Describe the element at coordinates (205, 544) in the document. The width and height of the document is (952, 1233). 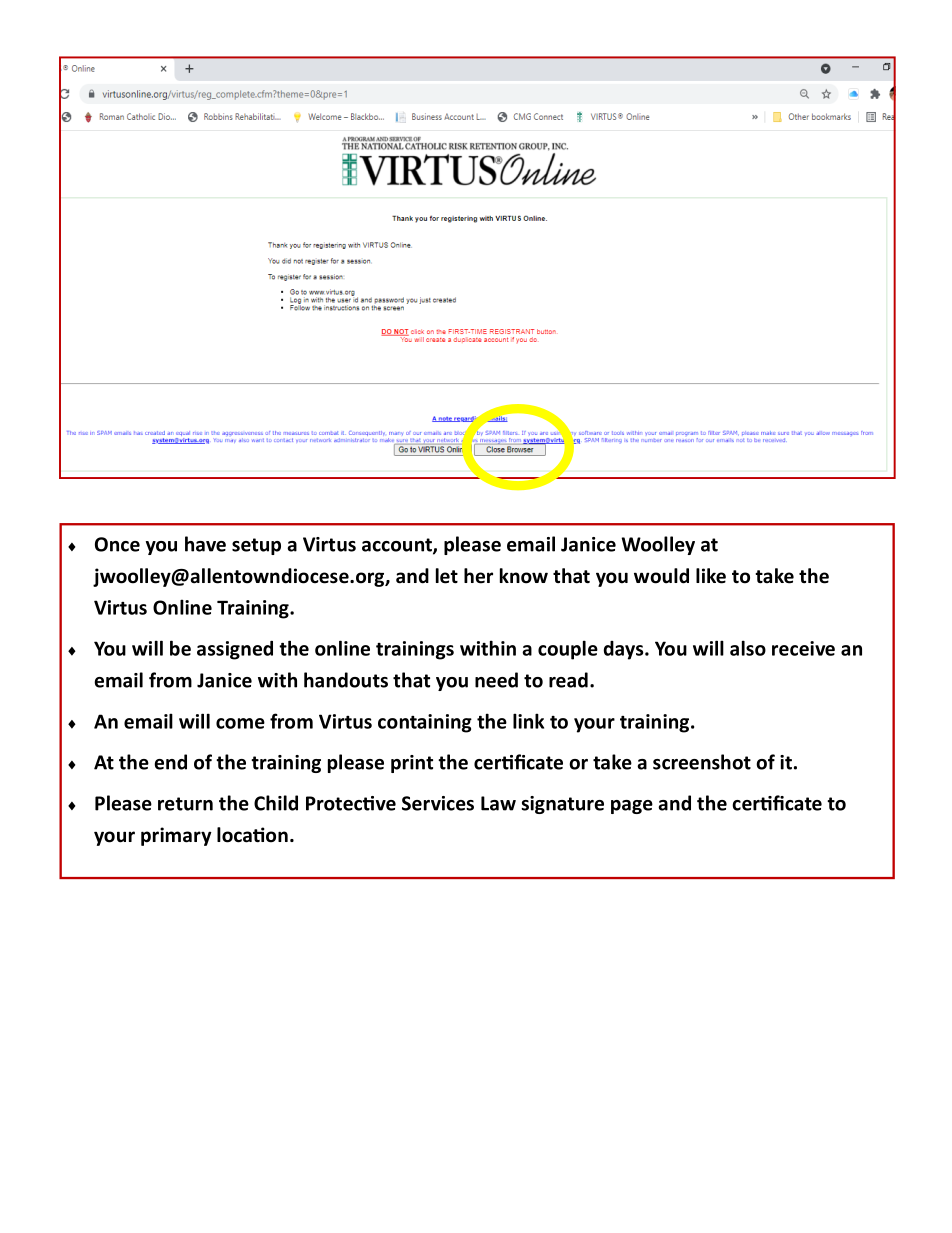
I see `have` at that location.
